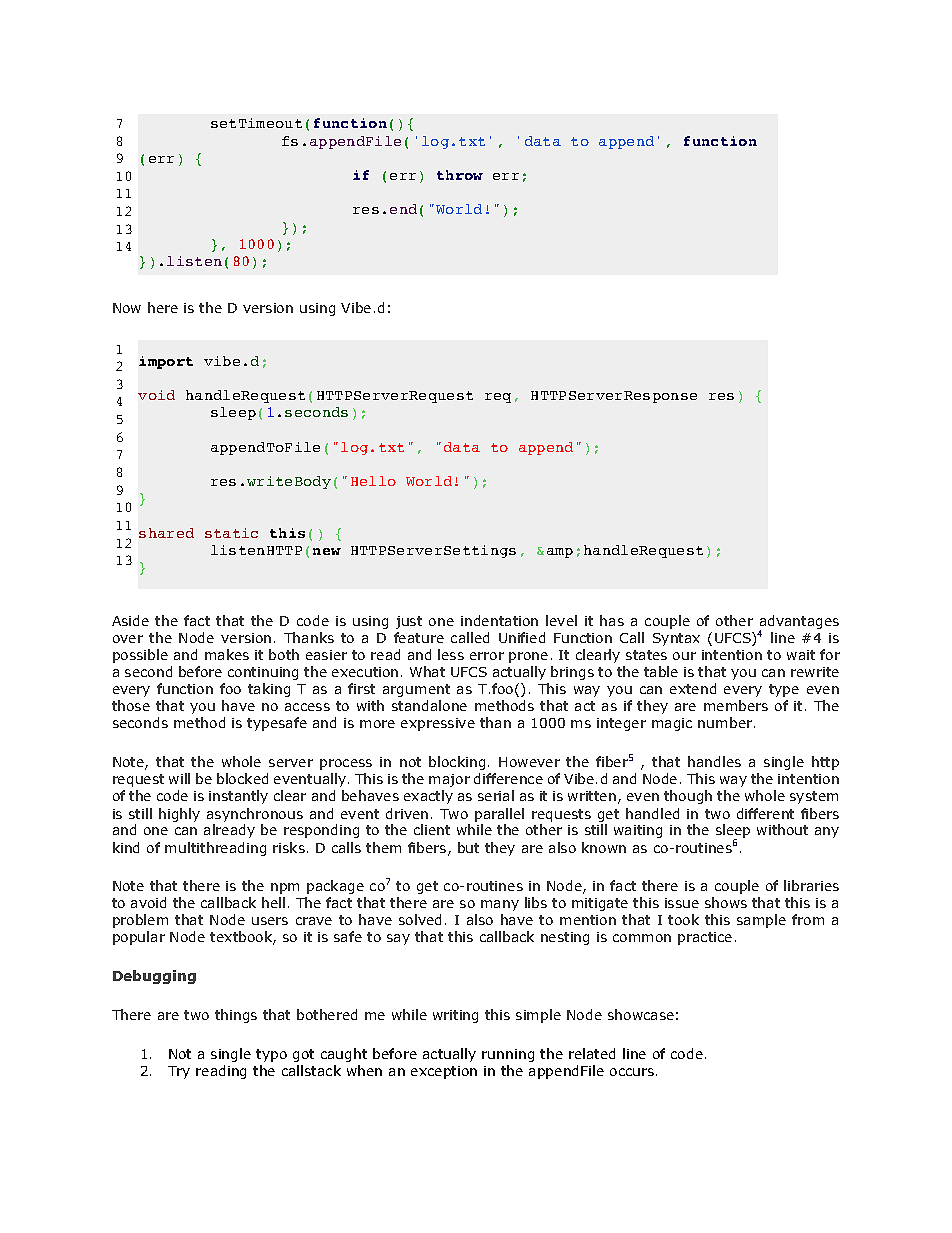  I want to click on but, so click(468, 847).
